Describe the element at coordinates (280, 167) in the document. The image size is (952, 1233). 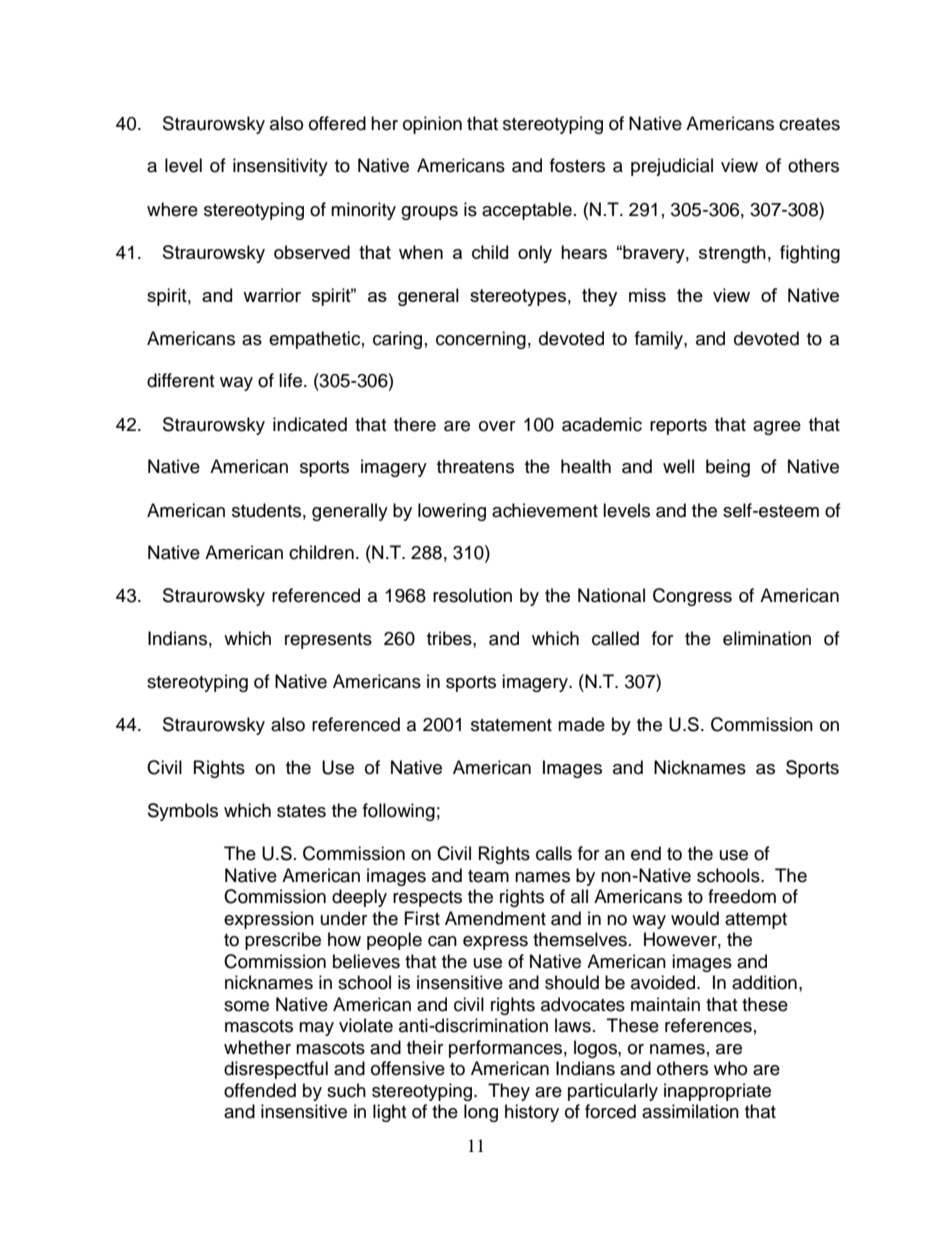
I see `insensitivity` at that location.
